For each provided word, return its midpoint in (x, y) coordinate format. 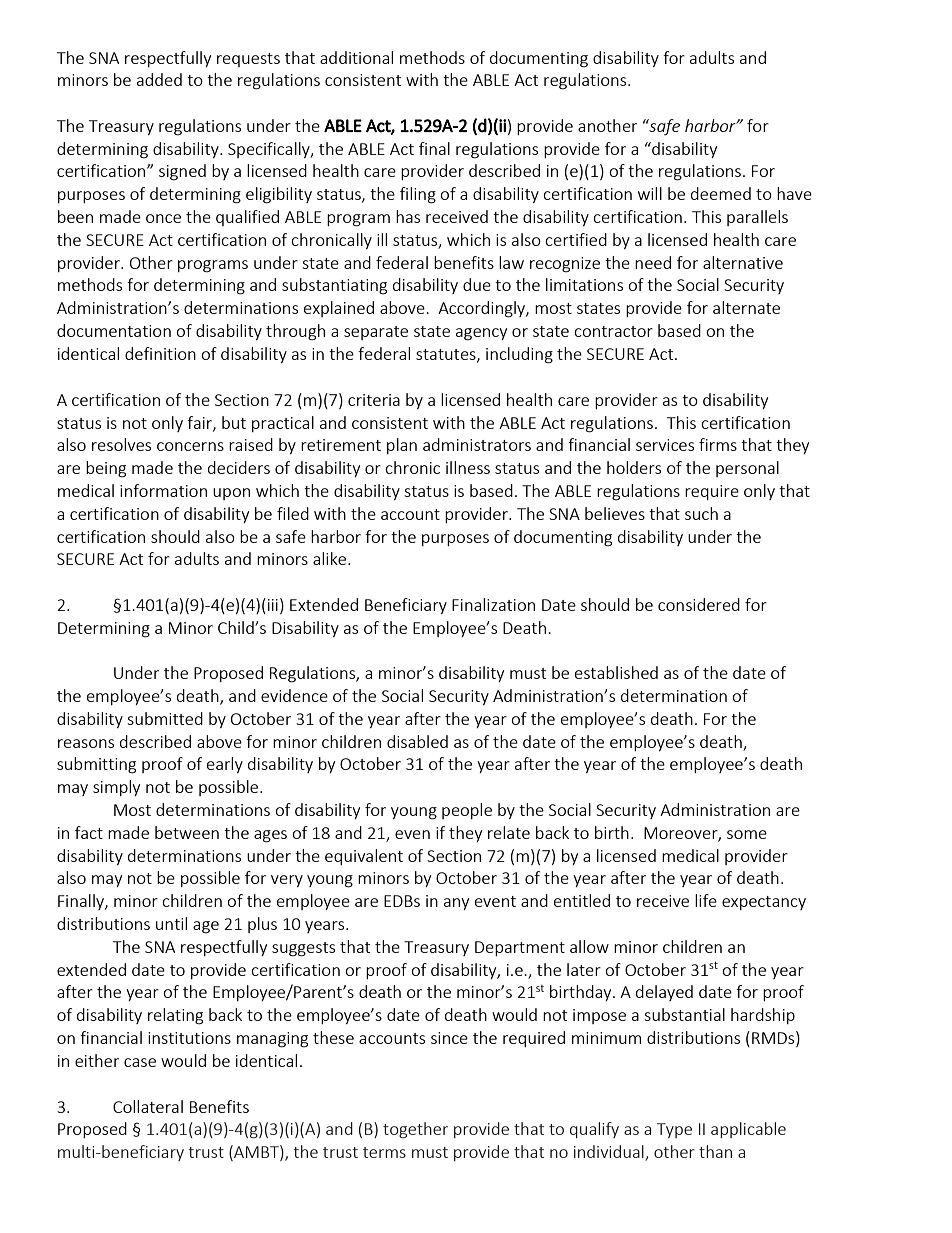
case (140, 1062)
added (159, 79)
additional (356, 57)
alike (331, 558)
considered (699, 604)
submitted (165, 718)
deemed (721, 193)
